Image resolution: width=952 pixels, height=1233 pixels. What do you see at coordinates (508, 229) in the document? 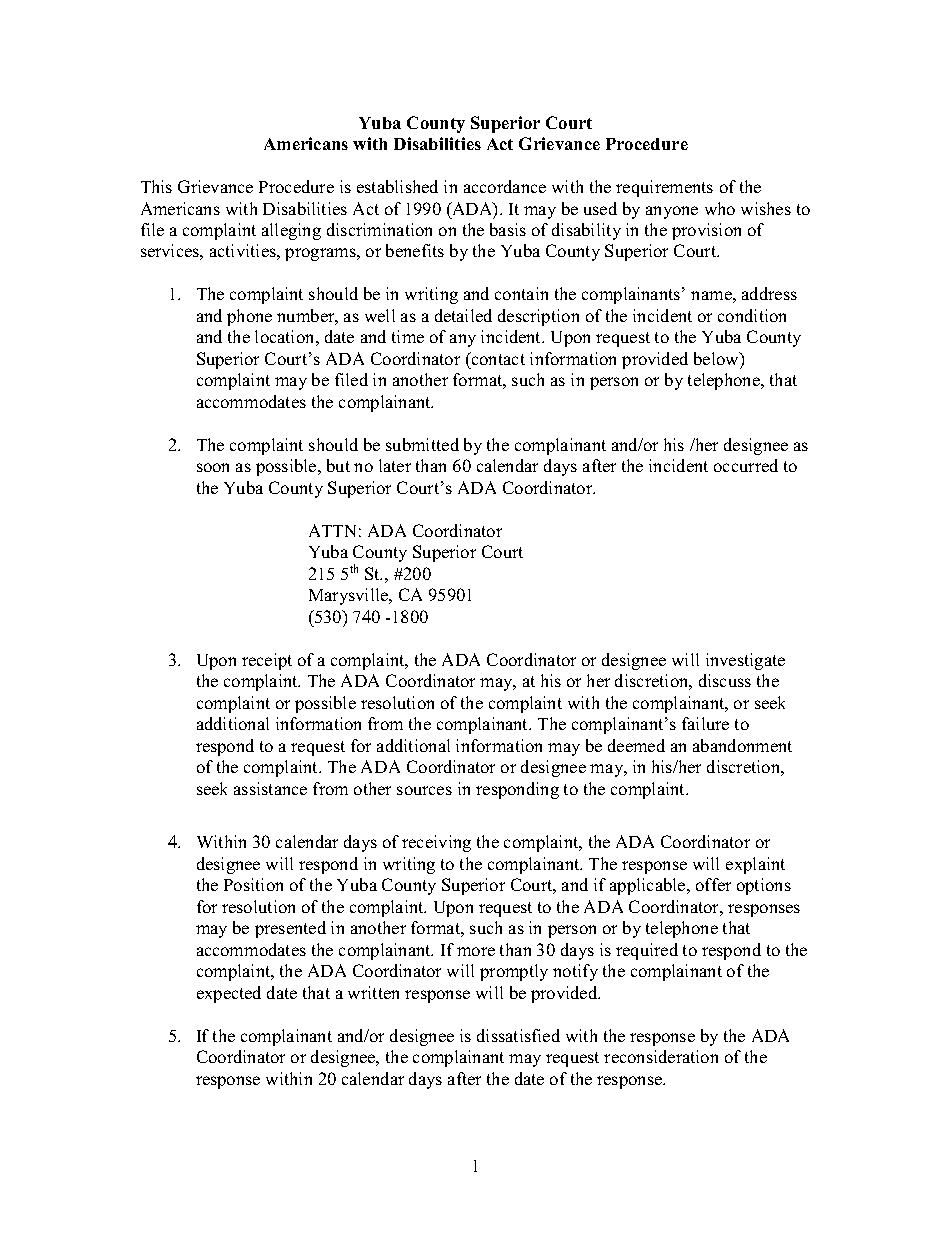
I see `basis` at bounding box center [508, 229].
